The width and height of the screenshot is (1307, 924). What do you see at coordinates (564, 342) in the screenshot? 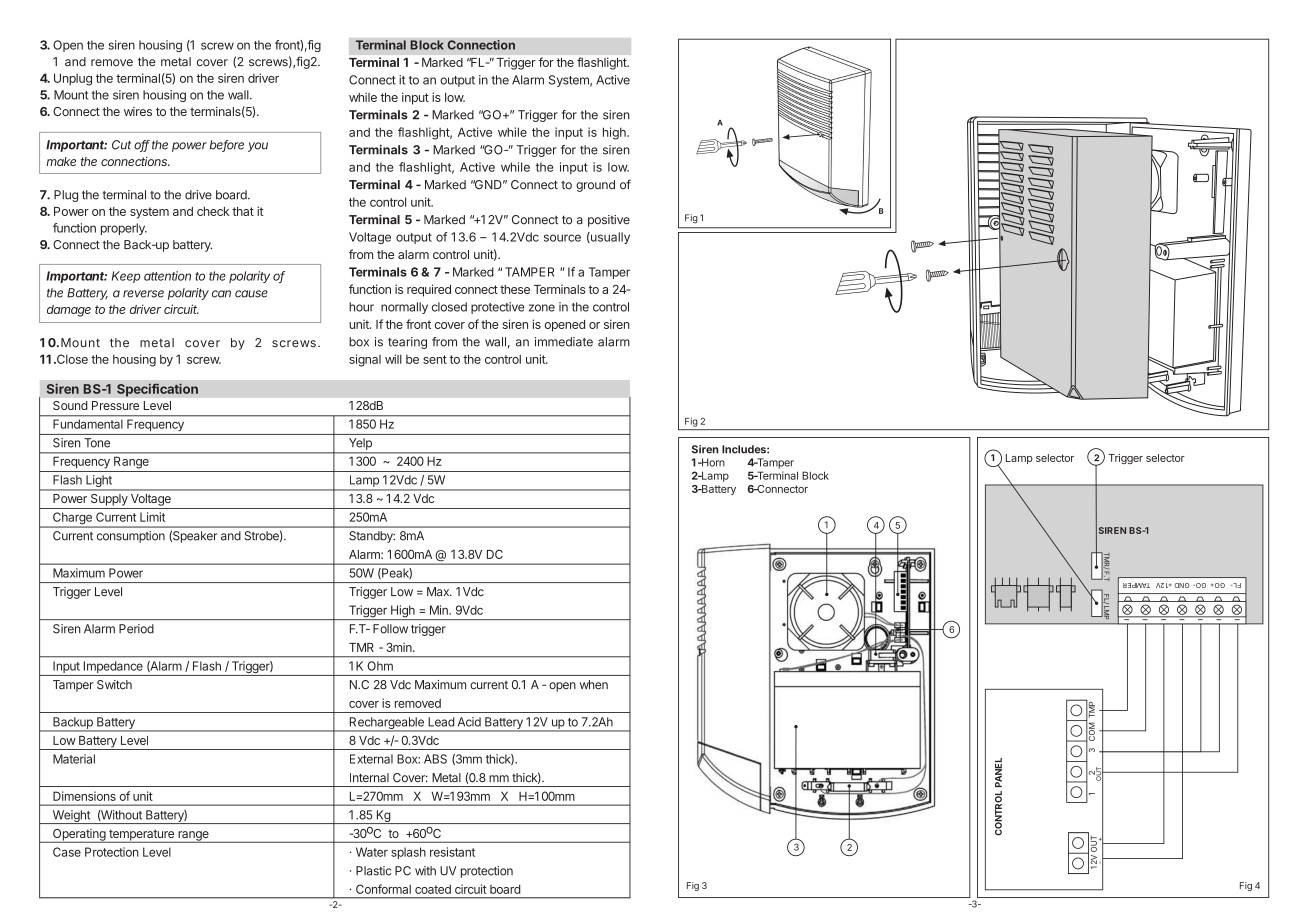
I see `immediate` at bounding box center [564, 342].
